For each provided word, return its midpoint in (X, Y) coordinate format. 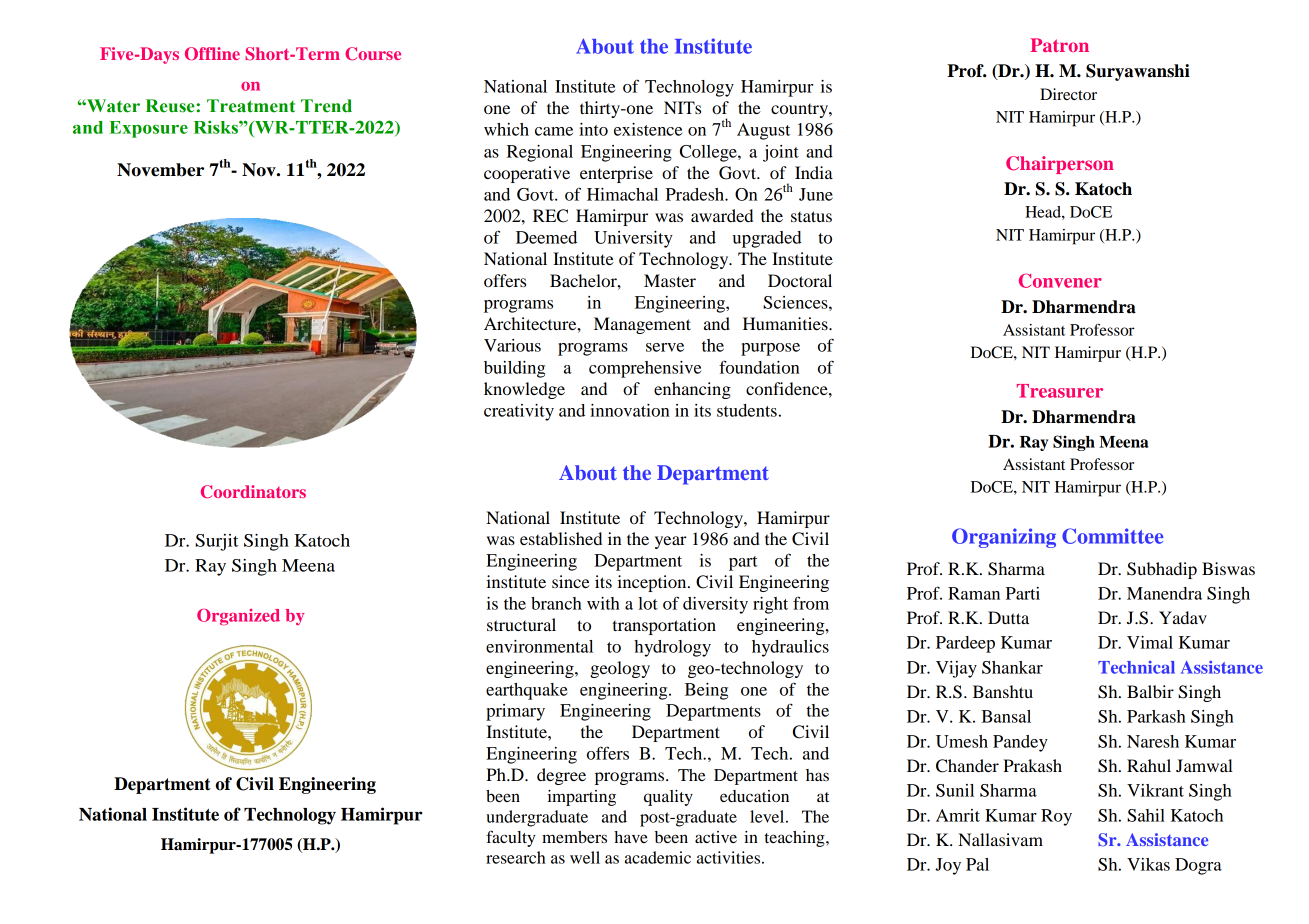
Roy (1056, 817)
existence (648, 129)
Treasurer (1060, 391)
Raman (974, 593)
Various (512, 345)
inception (653, 583)
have (631, 837)
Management (642, 325)
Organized (238, 617)
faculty (511, 838)
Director (1068, 94)
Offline (212, 53)
